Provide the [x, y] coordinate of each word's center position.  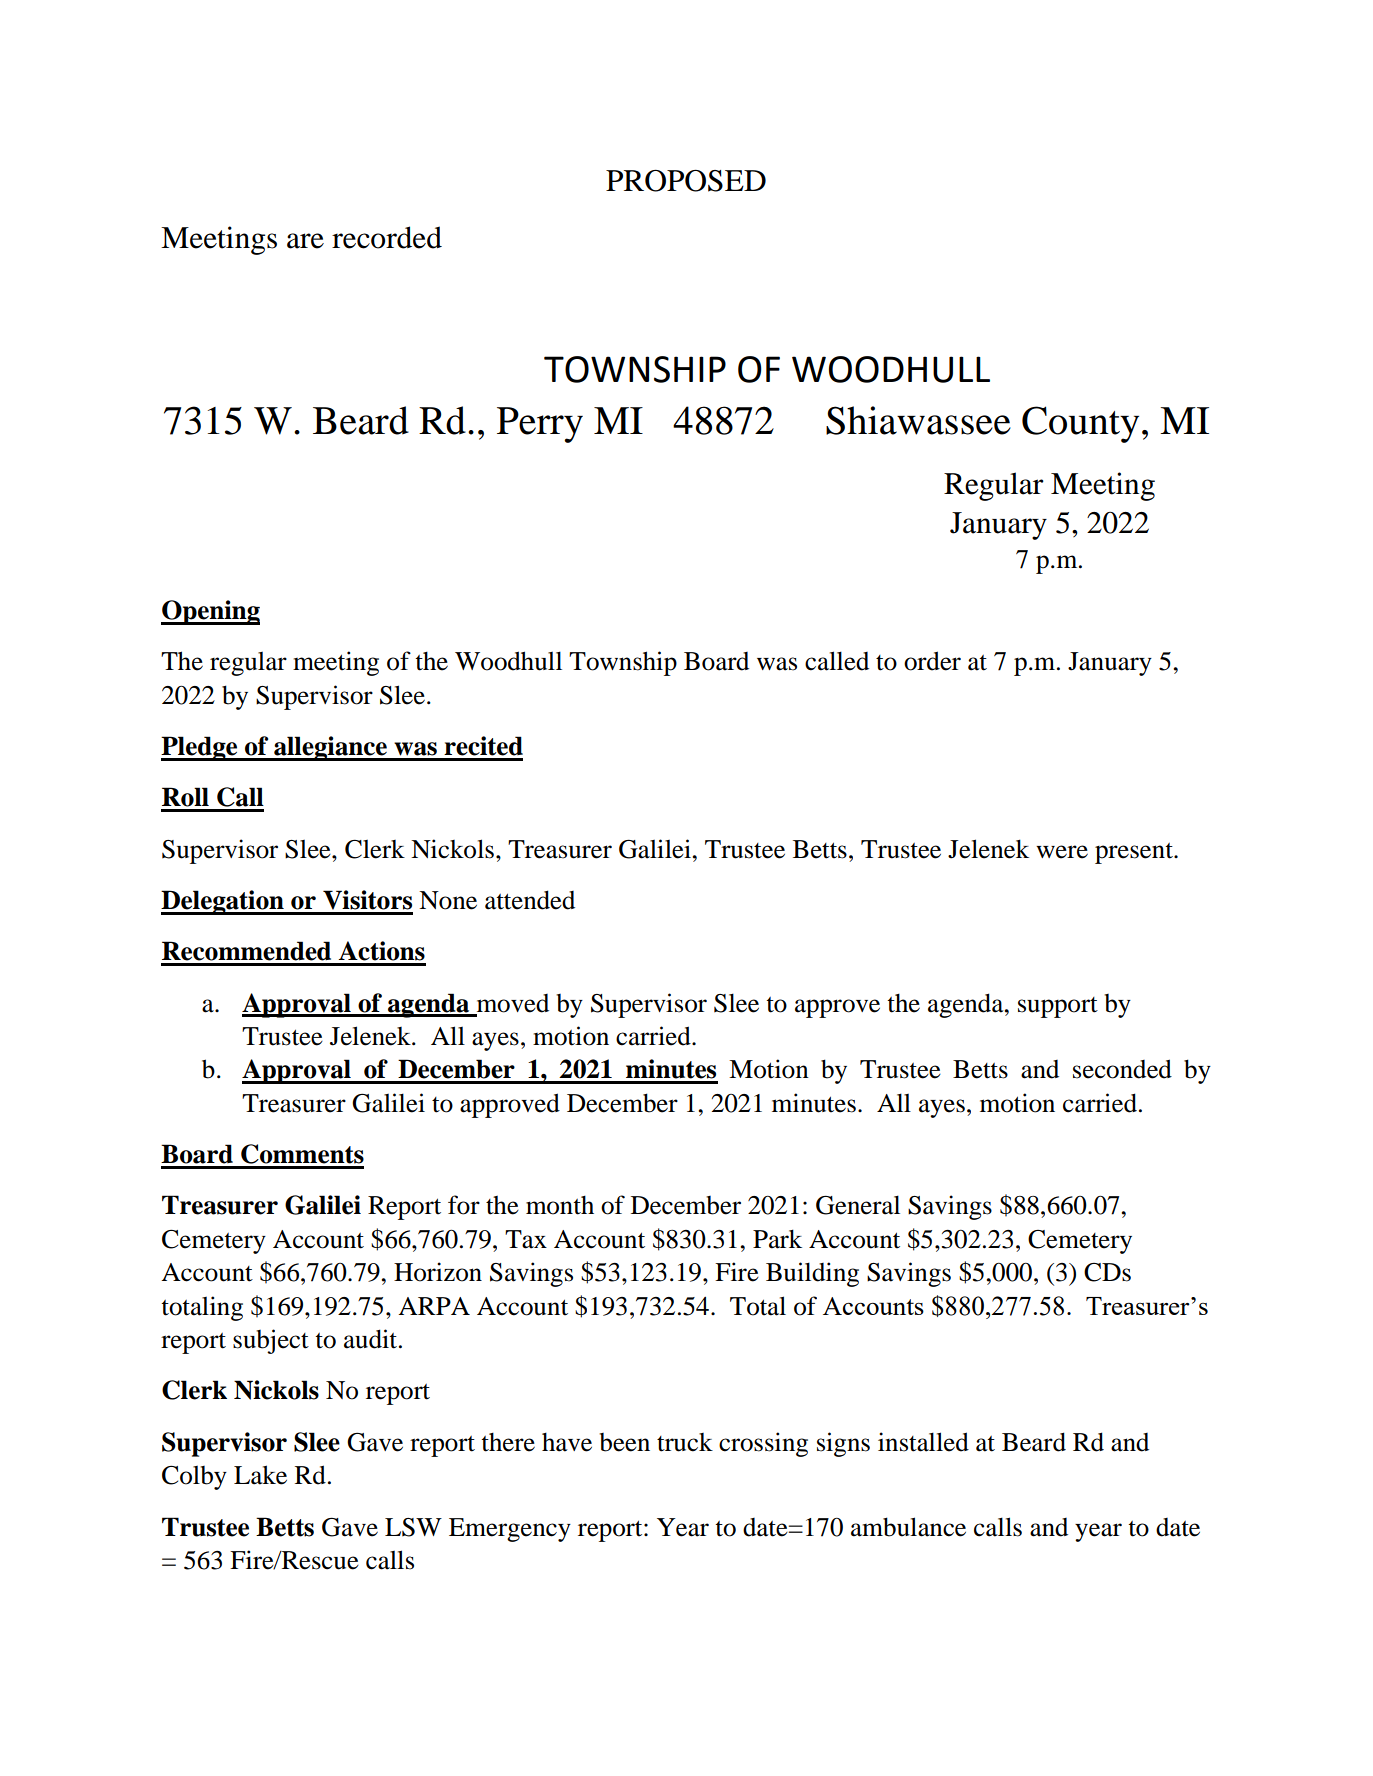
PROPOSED [686, 181]
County [1080, 424]
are [305, 241]
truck [685, 1442]
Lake [260, 1475]
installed [923, 1442]
